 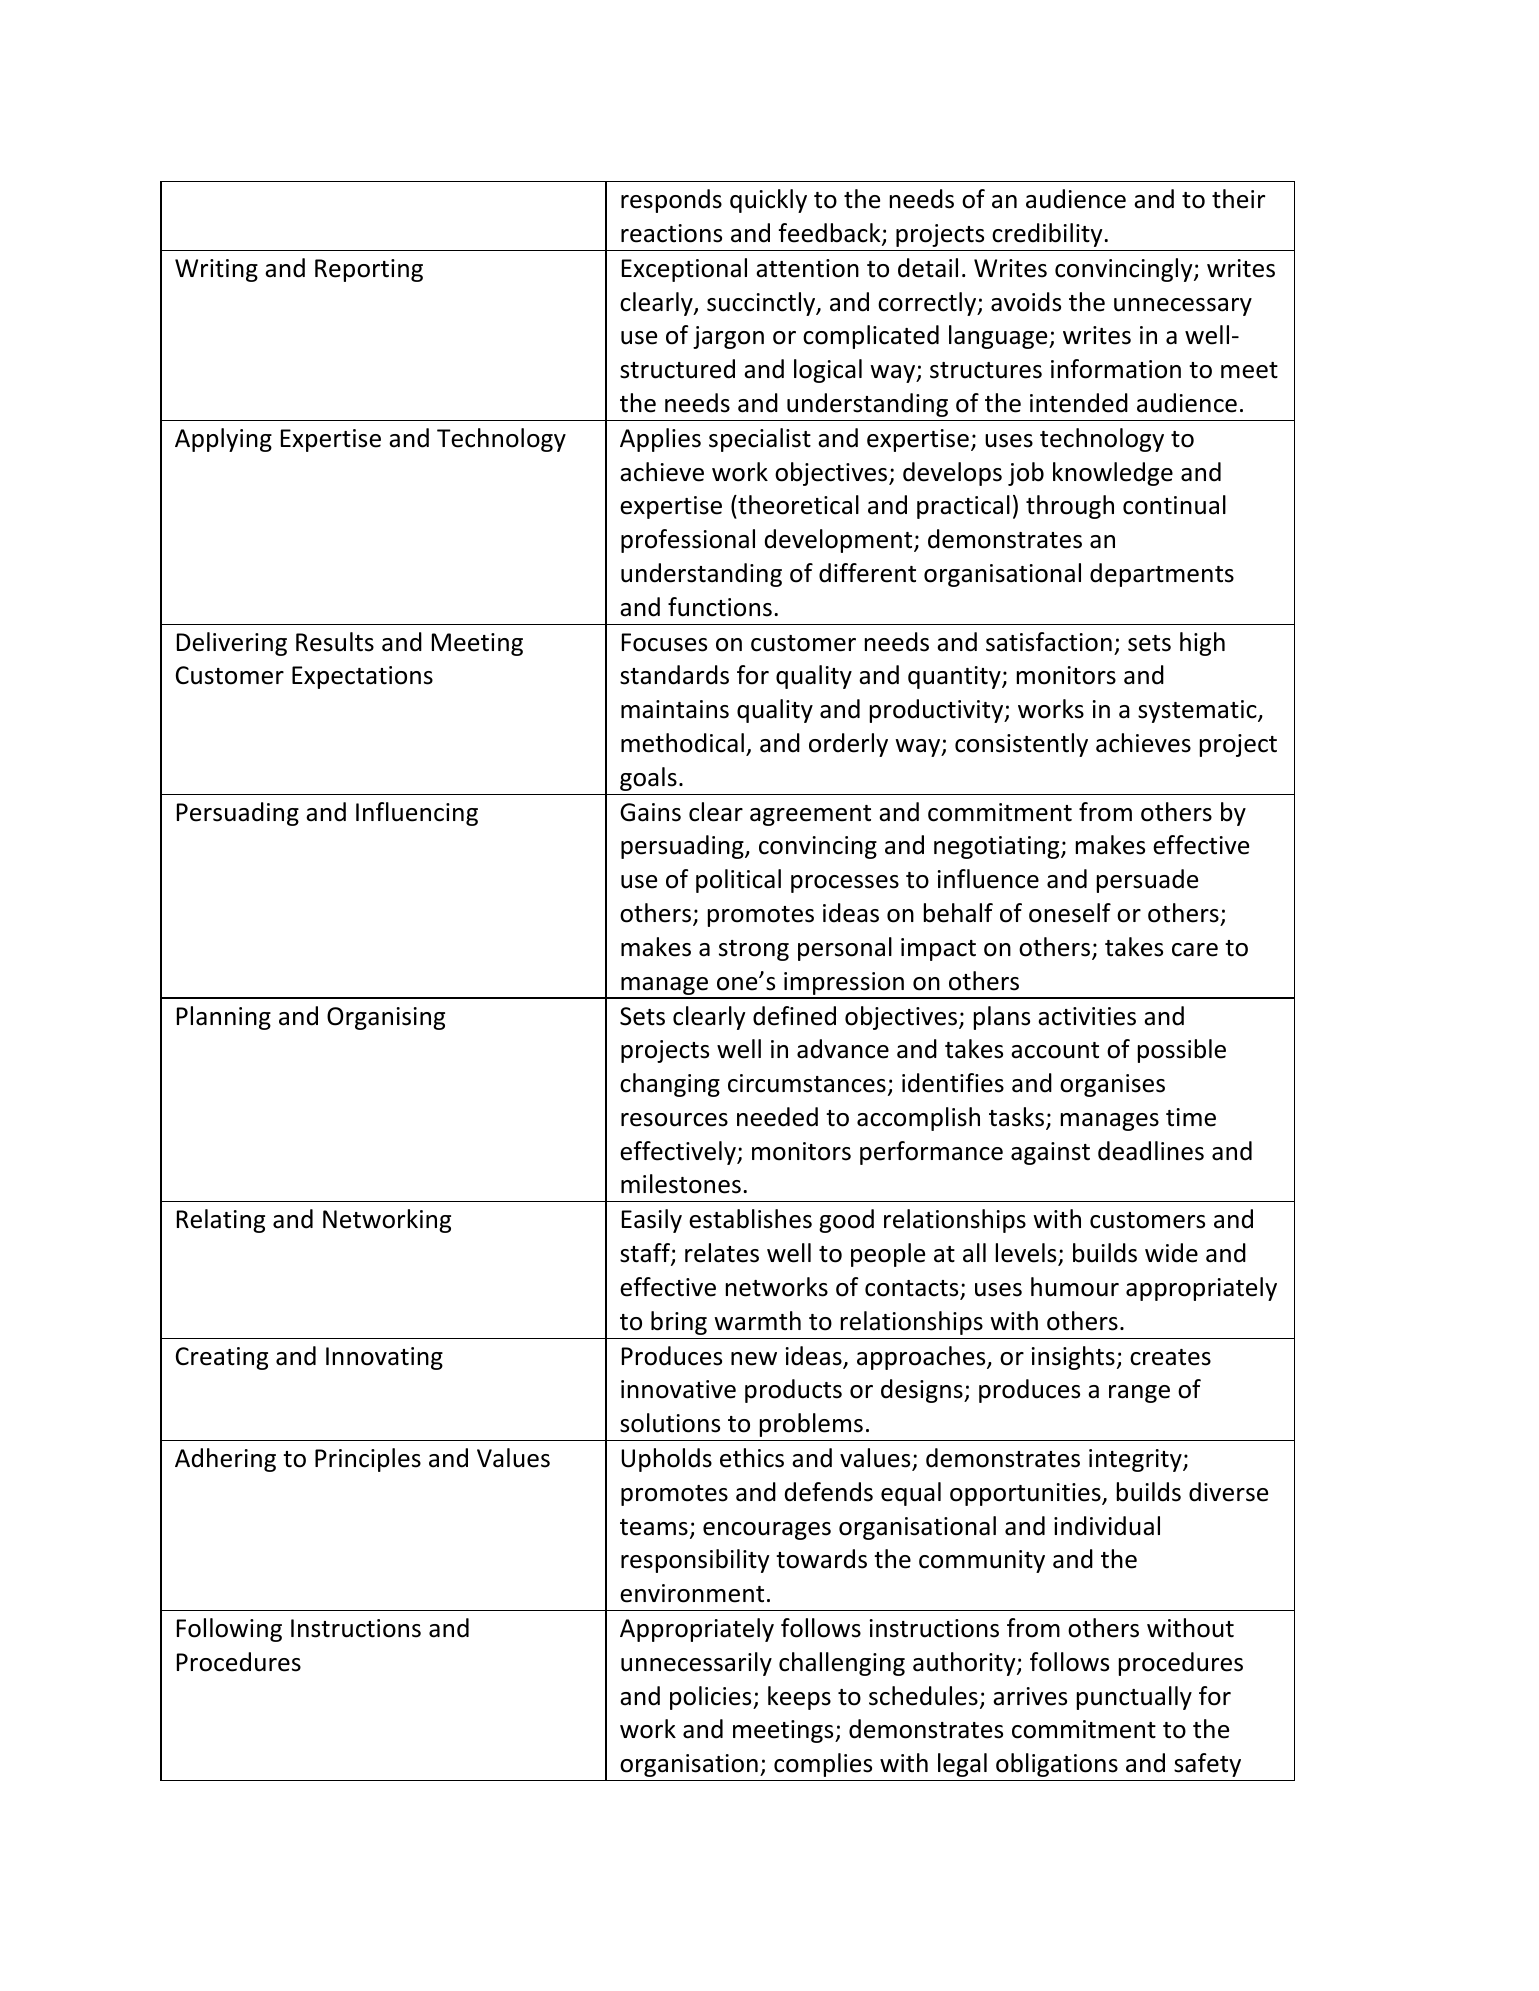 I want to click on establishes, so click(x=750, y=1219).
